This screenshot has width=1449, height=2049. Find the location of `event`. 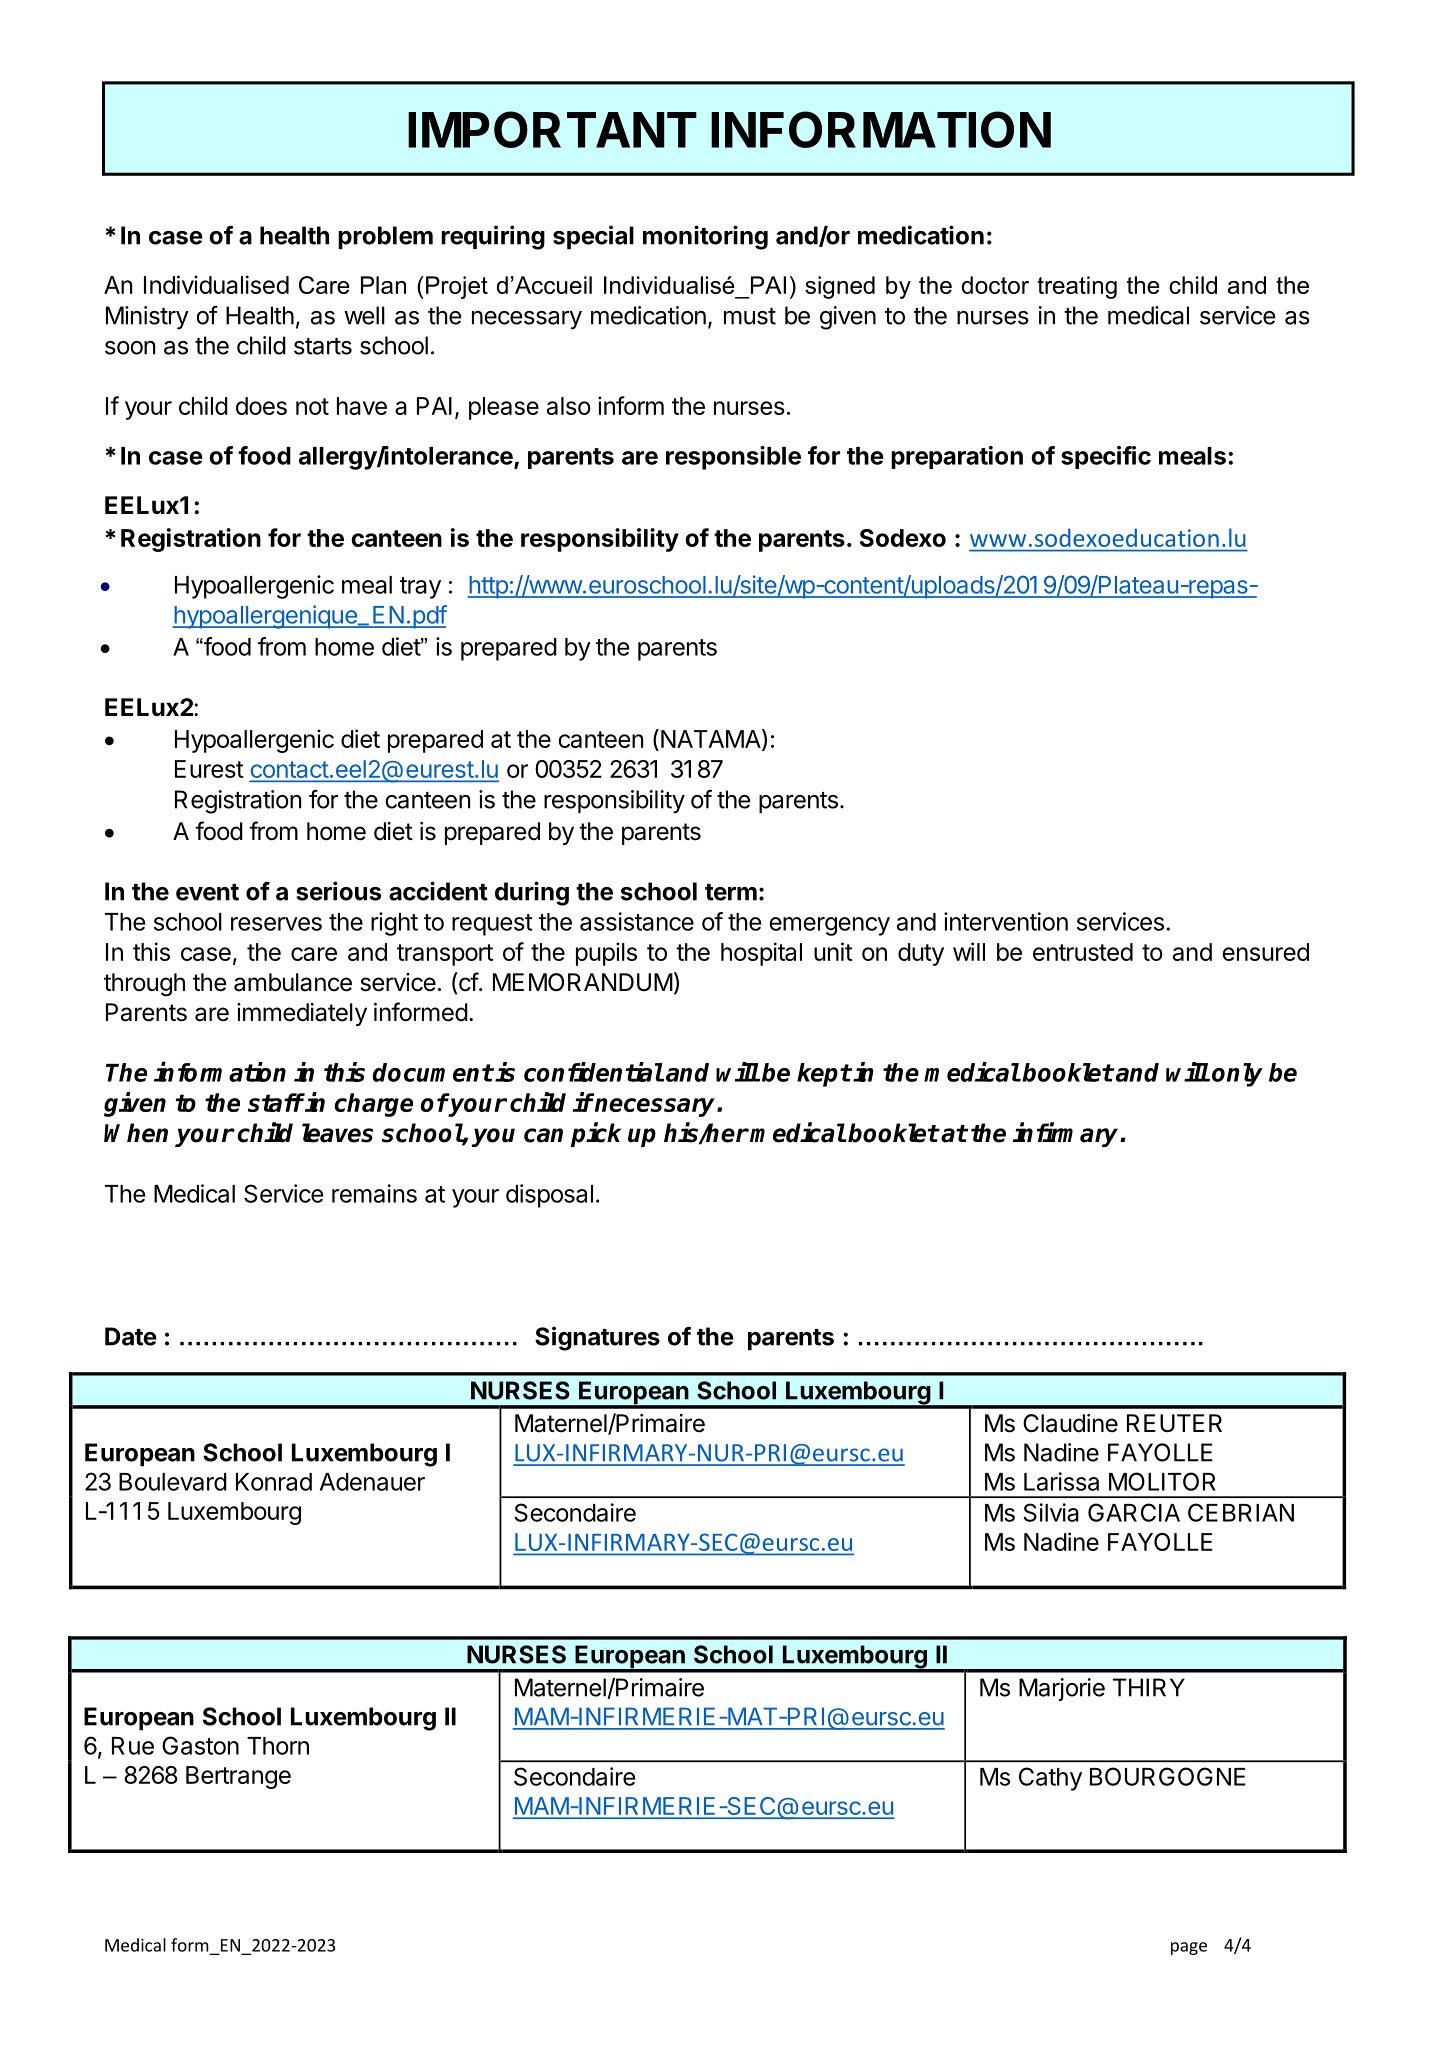

event is located at coordinates (207, 892).
